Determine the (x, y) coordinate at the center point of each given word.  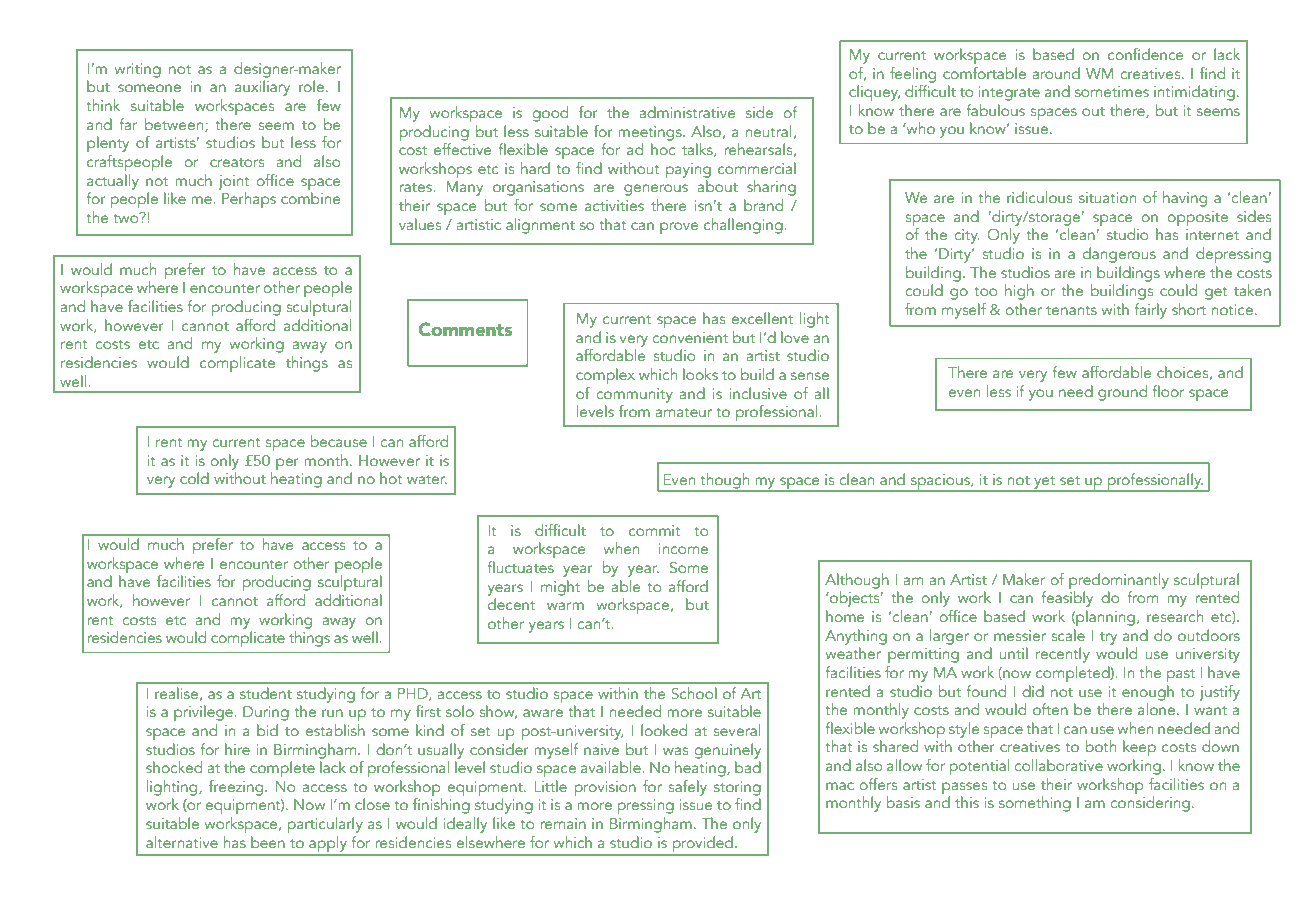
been (268, 842)
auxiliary (262, 88)
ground (1122, 393)
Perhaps (249, 200)
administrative (687, 112)
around (1056, 73)
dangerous (1119, 255)
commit (655, 530)
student (266, 693)
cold (194, 478)
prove (679, 228)
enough (1148, 691)
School (694, 693)
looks (700, 374)
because (338, 441)
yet (1045, 483)
